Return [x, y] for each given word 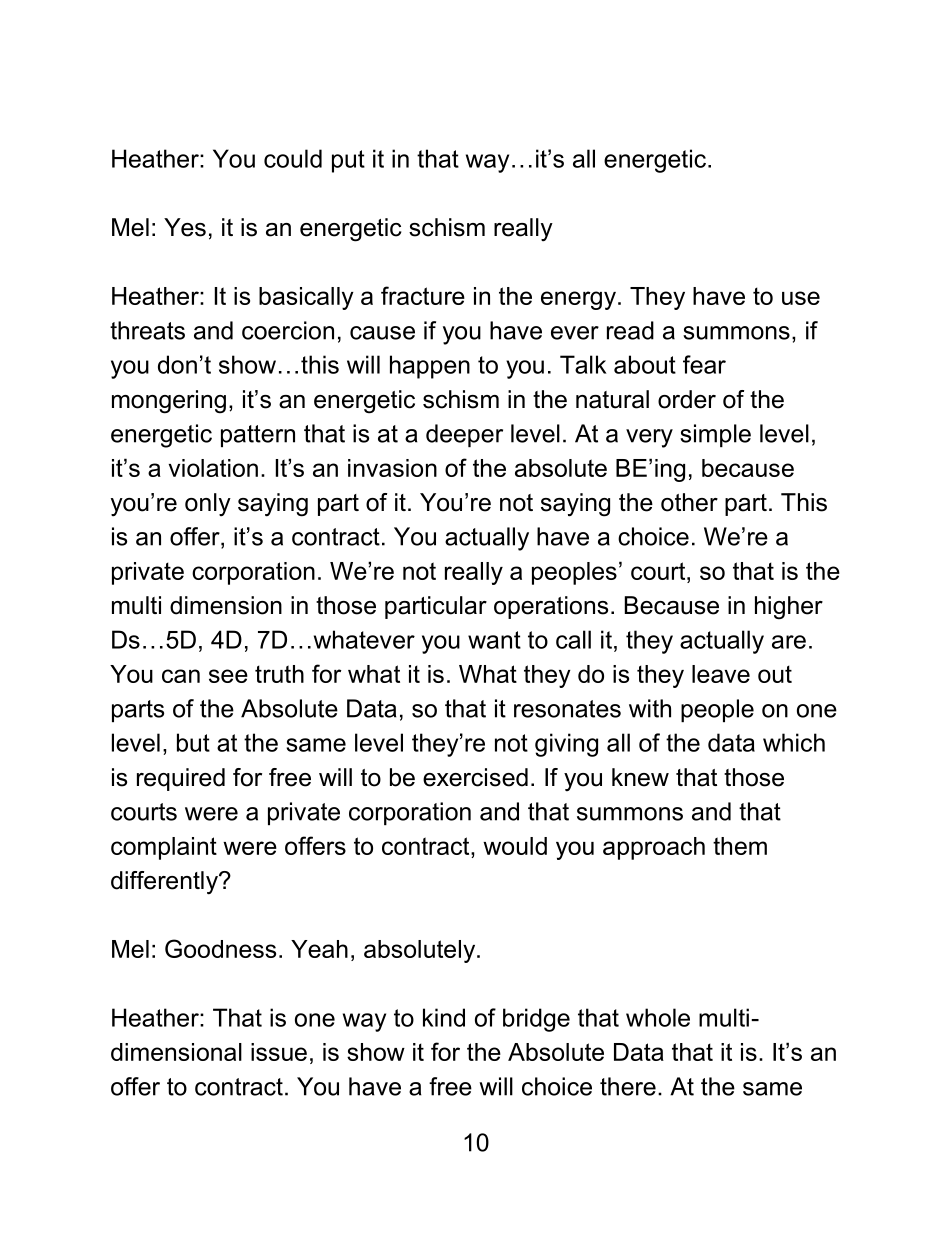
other [689, 502]
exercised [475, 777]
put [348, 161]
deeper [464, 435]
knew [640, 777]
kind [444, 1017]
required [181, 779]
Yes [185, 227]
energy [578, 300]
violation [213, 468]
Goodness [220, 948]
